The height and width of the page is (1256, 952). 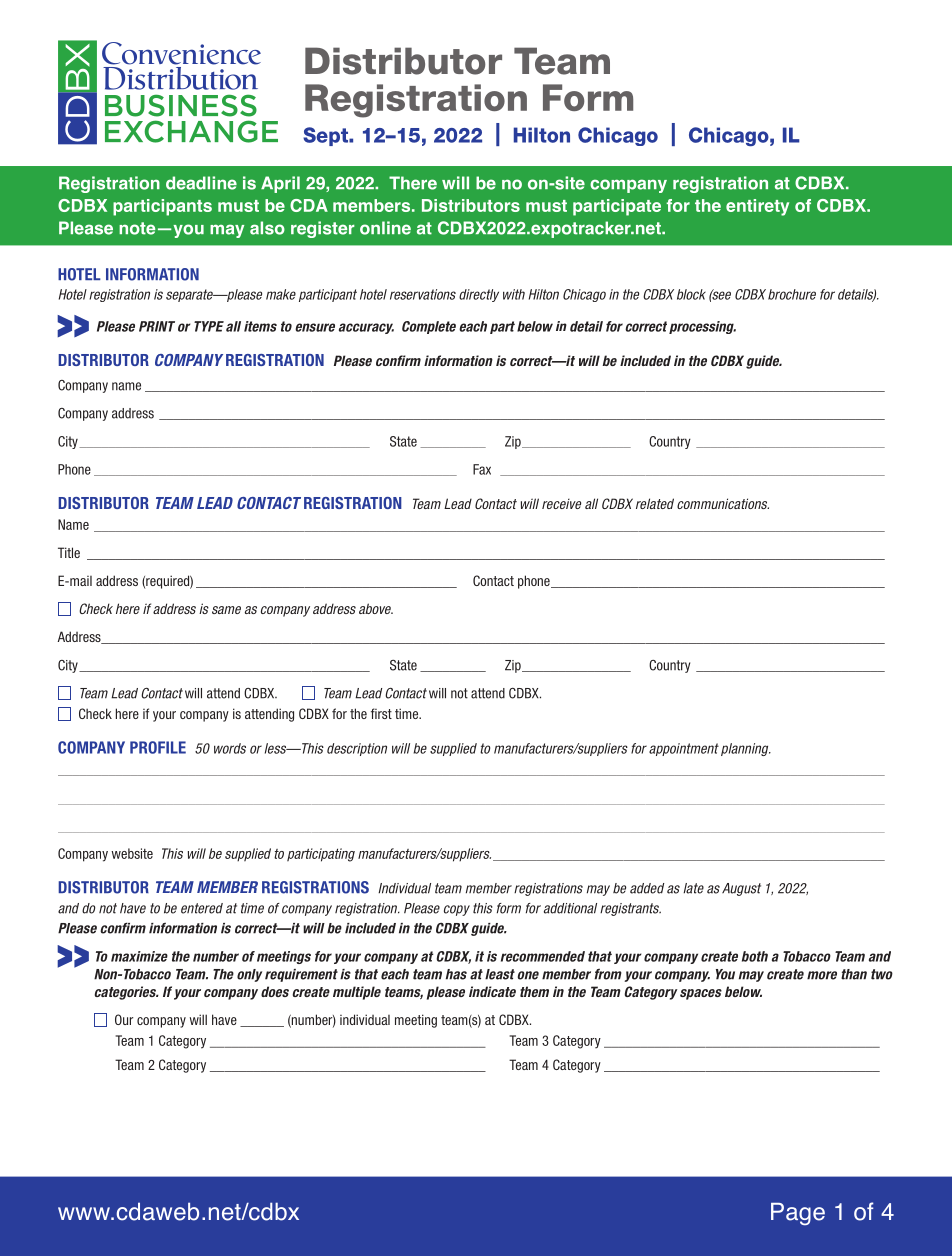 I want to click on deadline, so click(x=201, y=183).
